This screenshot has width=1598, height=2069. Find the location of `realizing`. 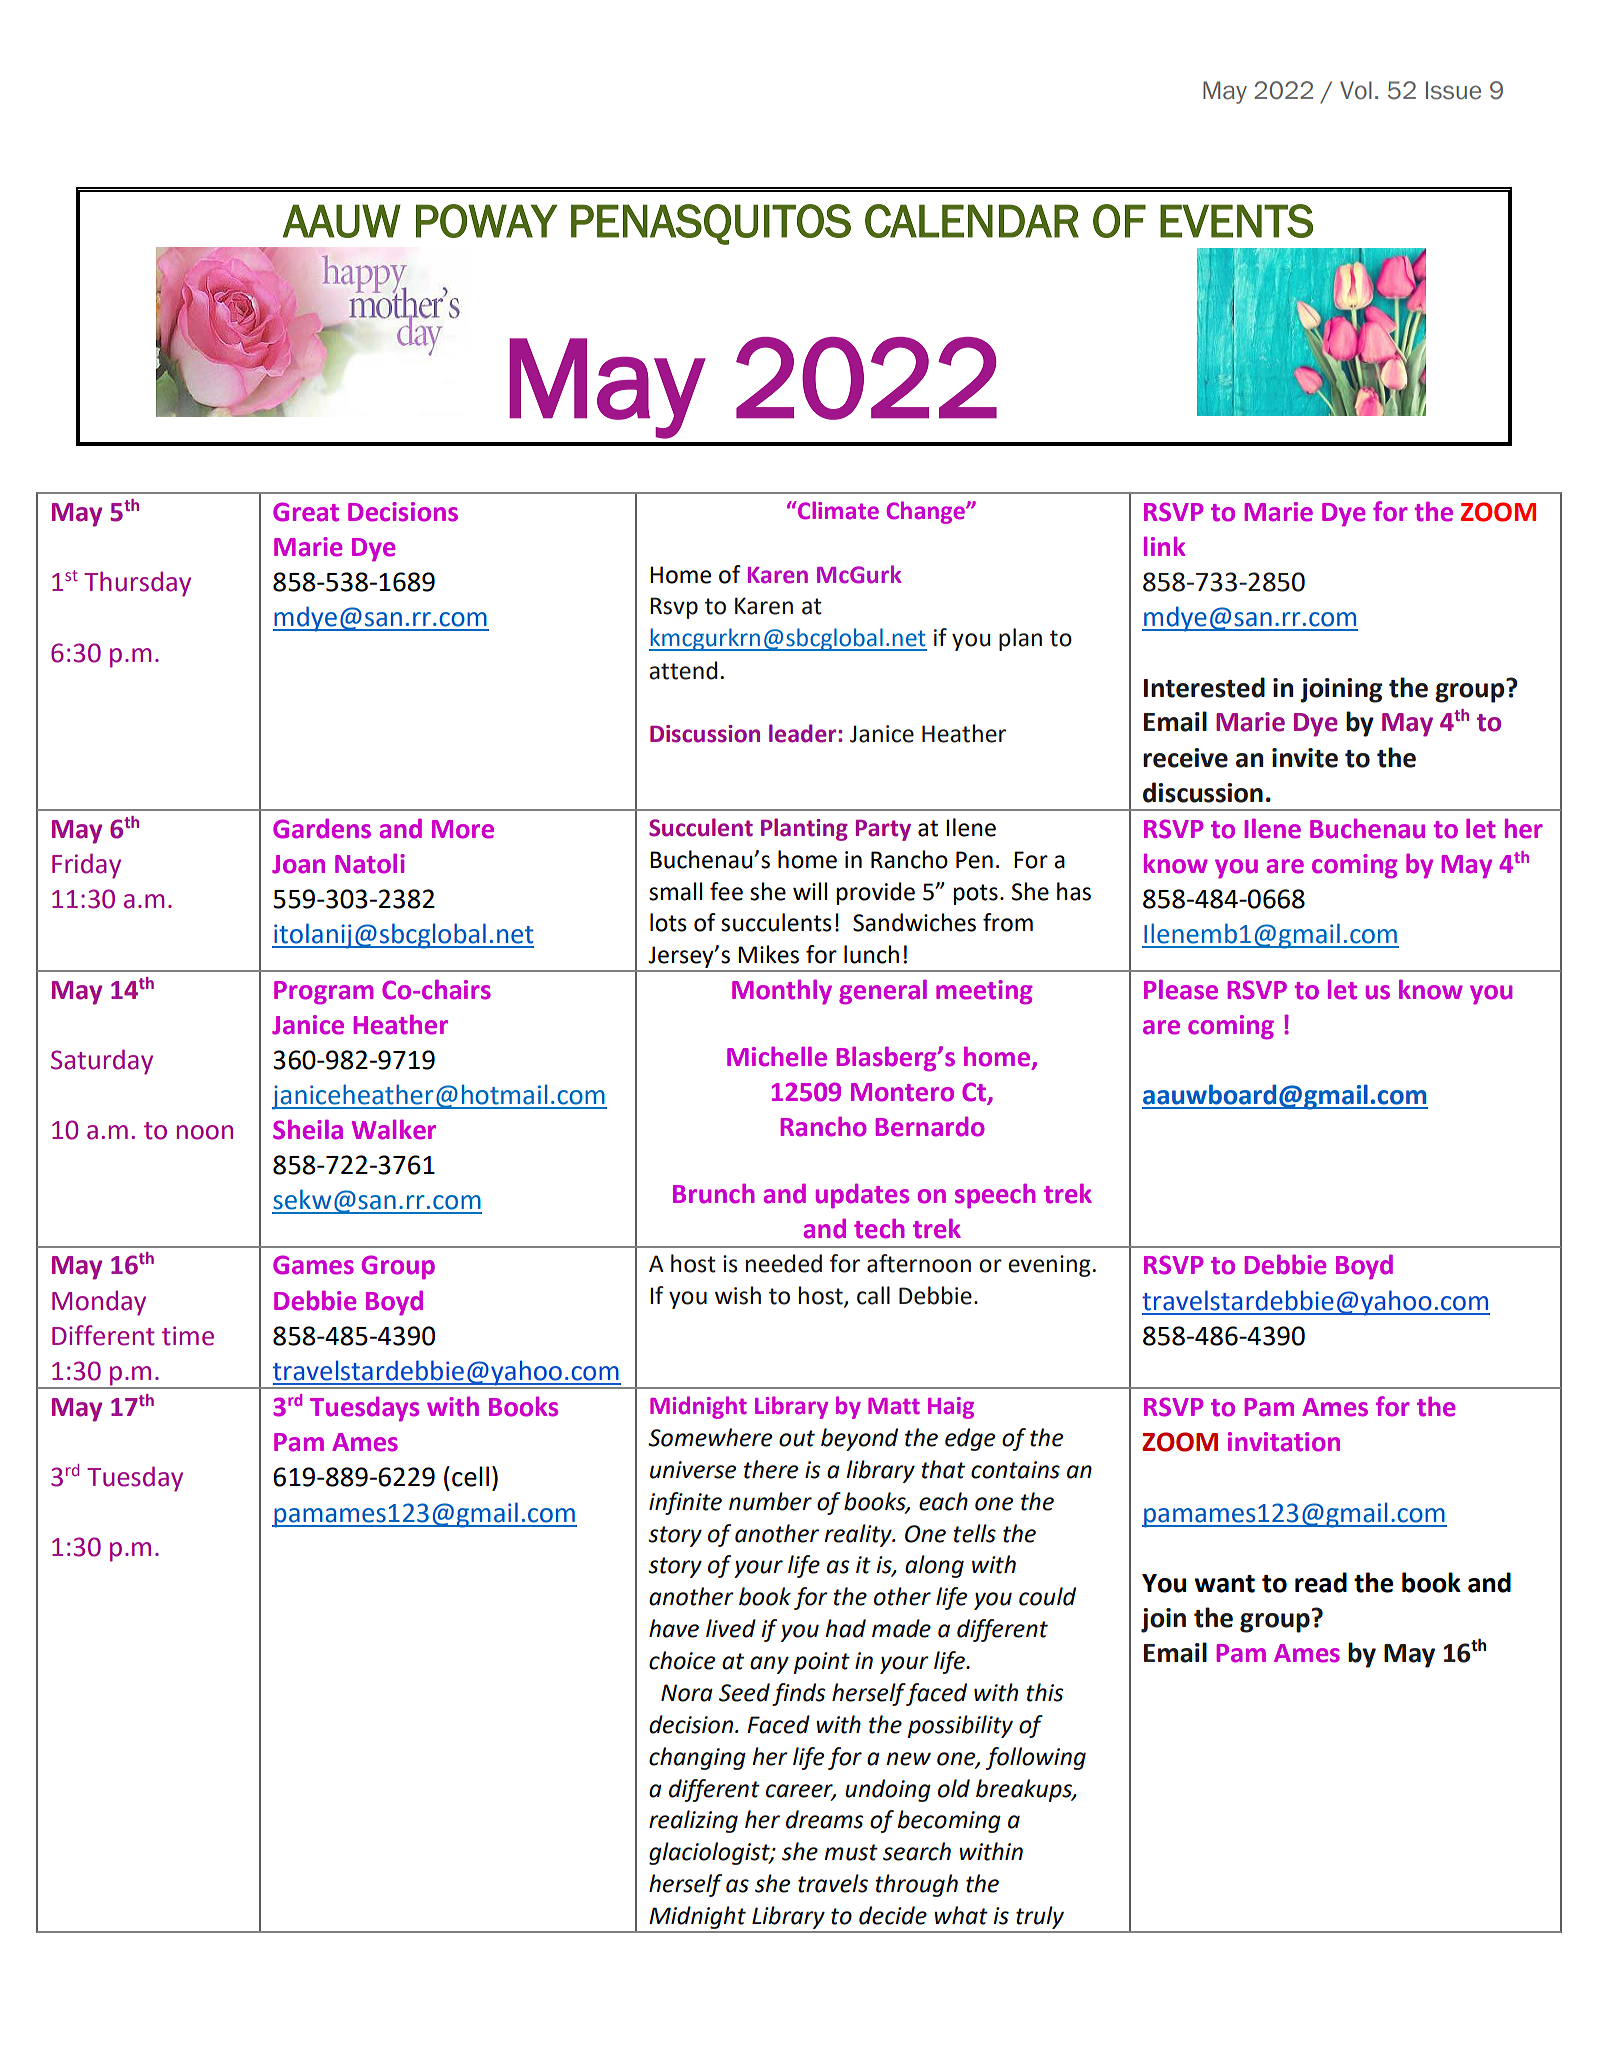

realizing is located at coordinates (693, 1821).
